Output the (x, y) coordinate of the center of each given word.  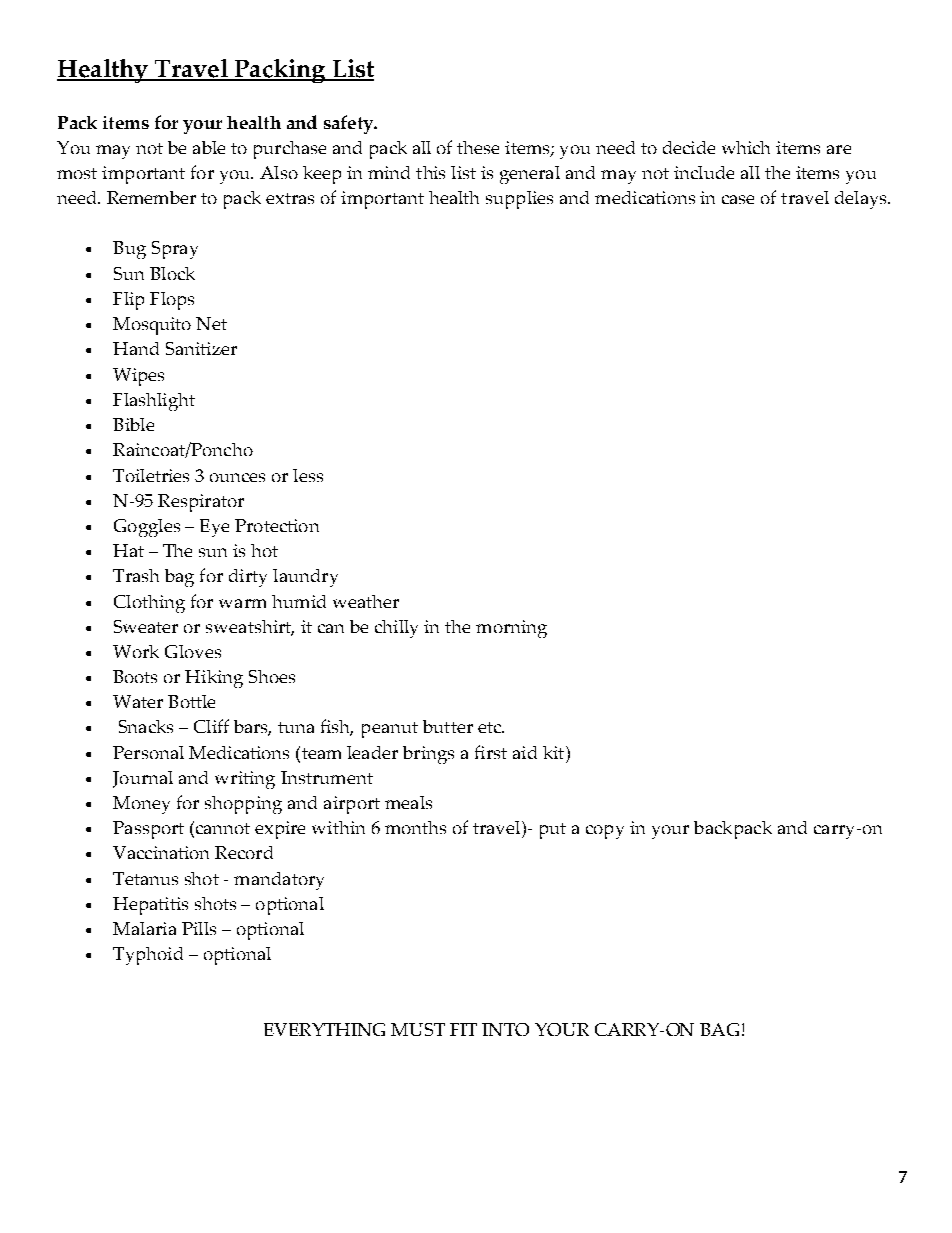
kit (555, 752)
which (746, 147)
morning (511, 629)
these (478, 147)
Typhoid (148, 956)
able (209, 147)
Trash (136, 575)
